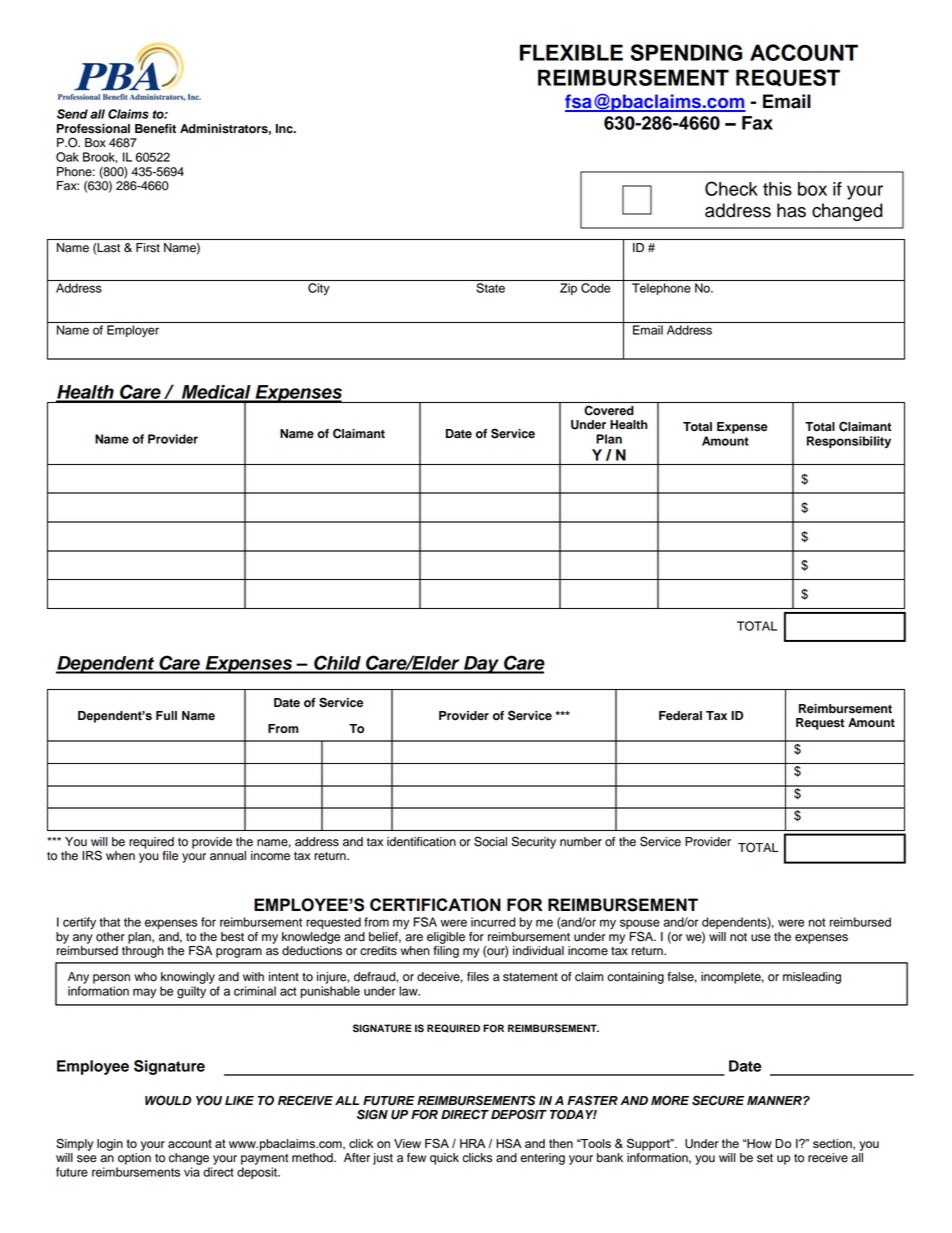 The width and height of the page is (952, 1233). Describe the element at coordinates (134, 1159) in the page. I see `option` at that location.
